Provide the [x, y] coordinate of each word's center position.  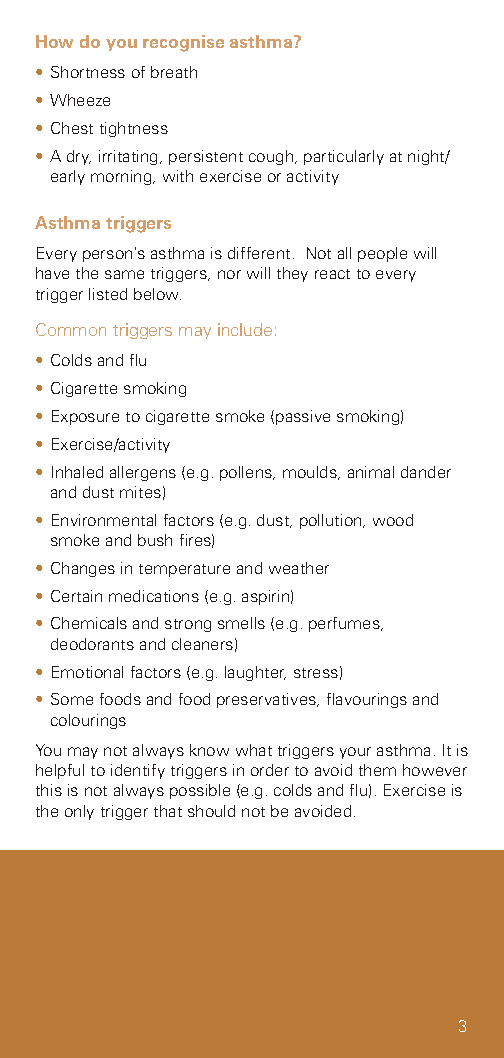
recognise [183, 43]
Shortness [88, 72]
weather [299, 568]
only [79, 812]
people [382, 254]
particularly [344, 157]
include [245, 329]
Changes [83, 569]
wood [393, 520]
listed [108, 294]
